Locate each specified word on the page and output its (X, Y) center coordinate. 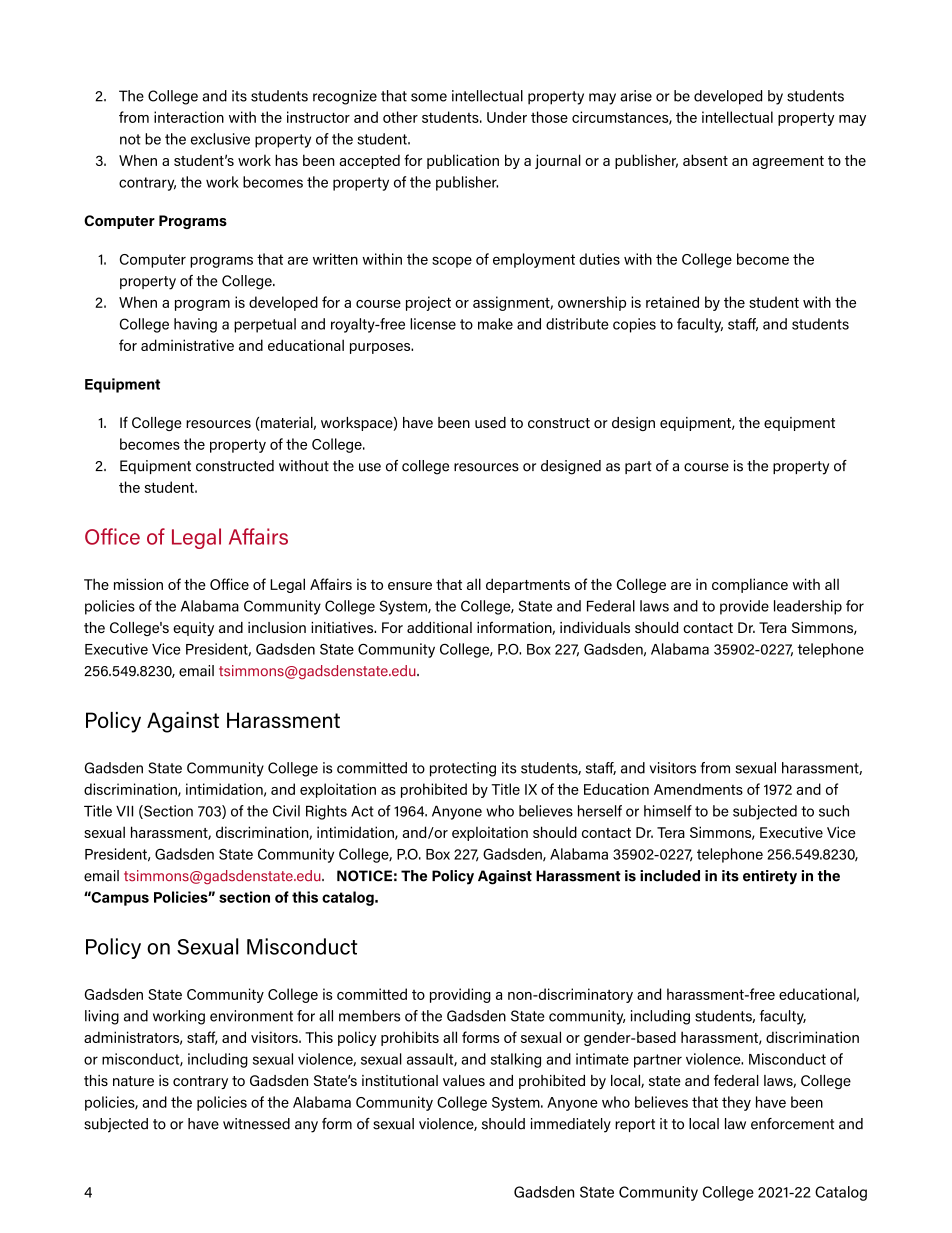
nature (133, 1081)
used (490, 422)
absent (705, 160)
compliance (750, 585)
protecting (463, 769)
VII (124, 811)
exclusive (220, 139)
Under (507, 117)
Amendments (698, 789)
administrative (187, 345)
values (464, 1080)
